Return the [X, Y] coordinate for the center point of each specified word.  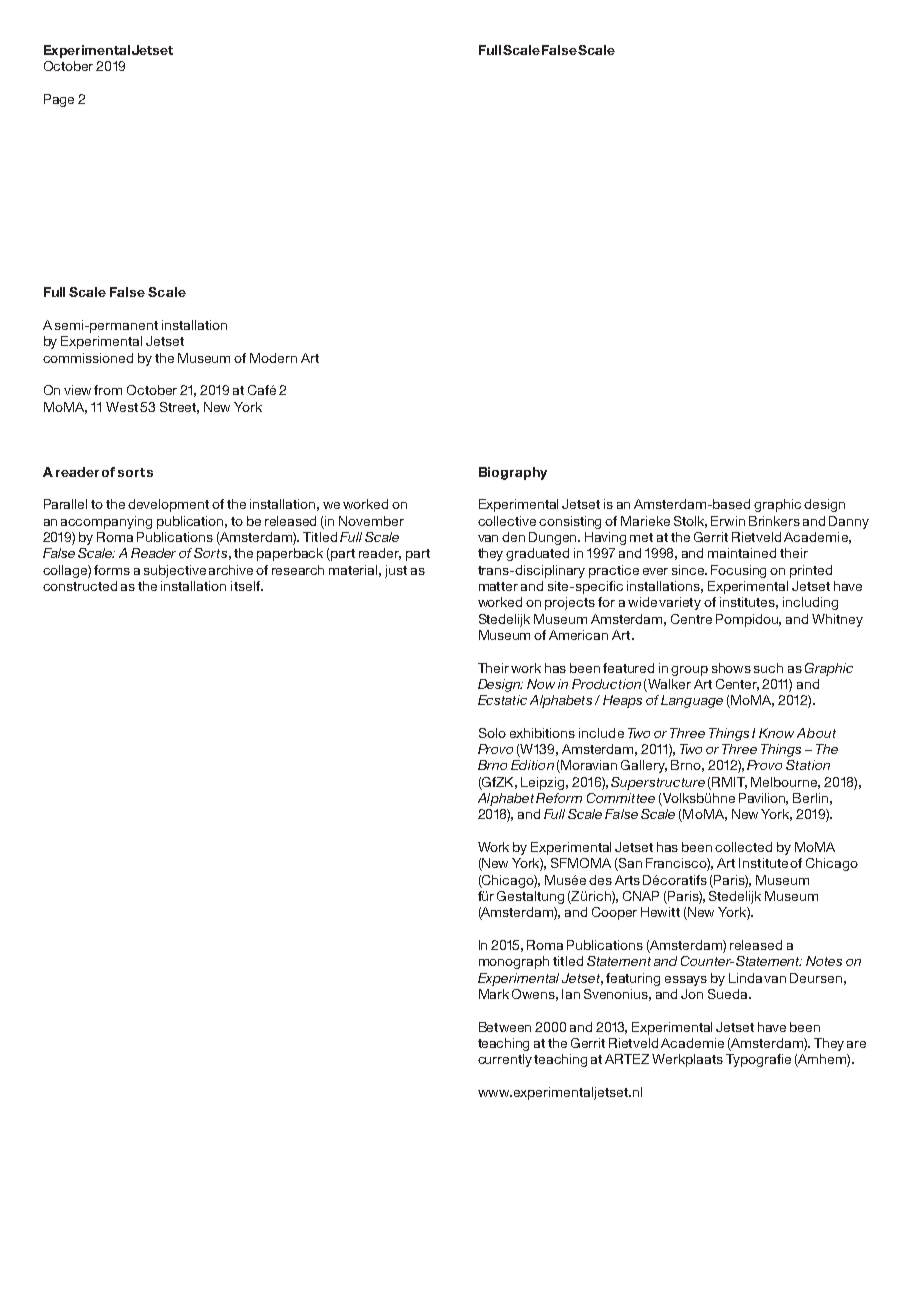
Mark [494, 994]
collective [507, 521]
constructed [80, 586]
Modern [273, 358]
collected [743, 847]
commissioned [88, 358]
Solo [492, 733]
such [768, 668]
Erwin [728, 521]
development [168, 505]
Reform [559, 798]
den [513, 537]
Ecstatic [502, 700]
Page [59, 100]
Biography [513, 473]
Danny [849, 522]
